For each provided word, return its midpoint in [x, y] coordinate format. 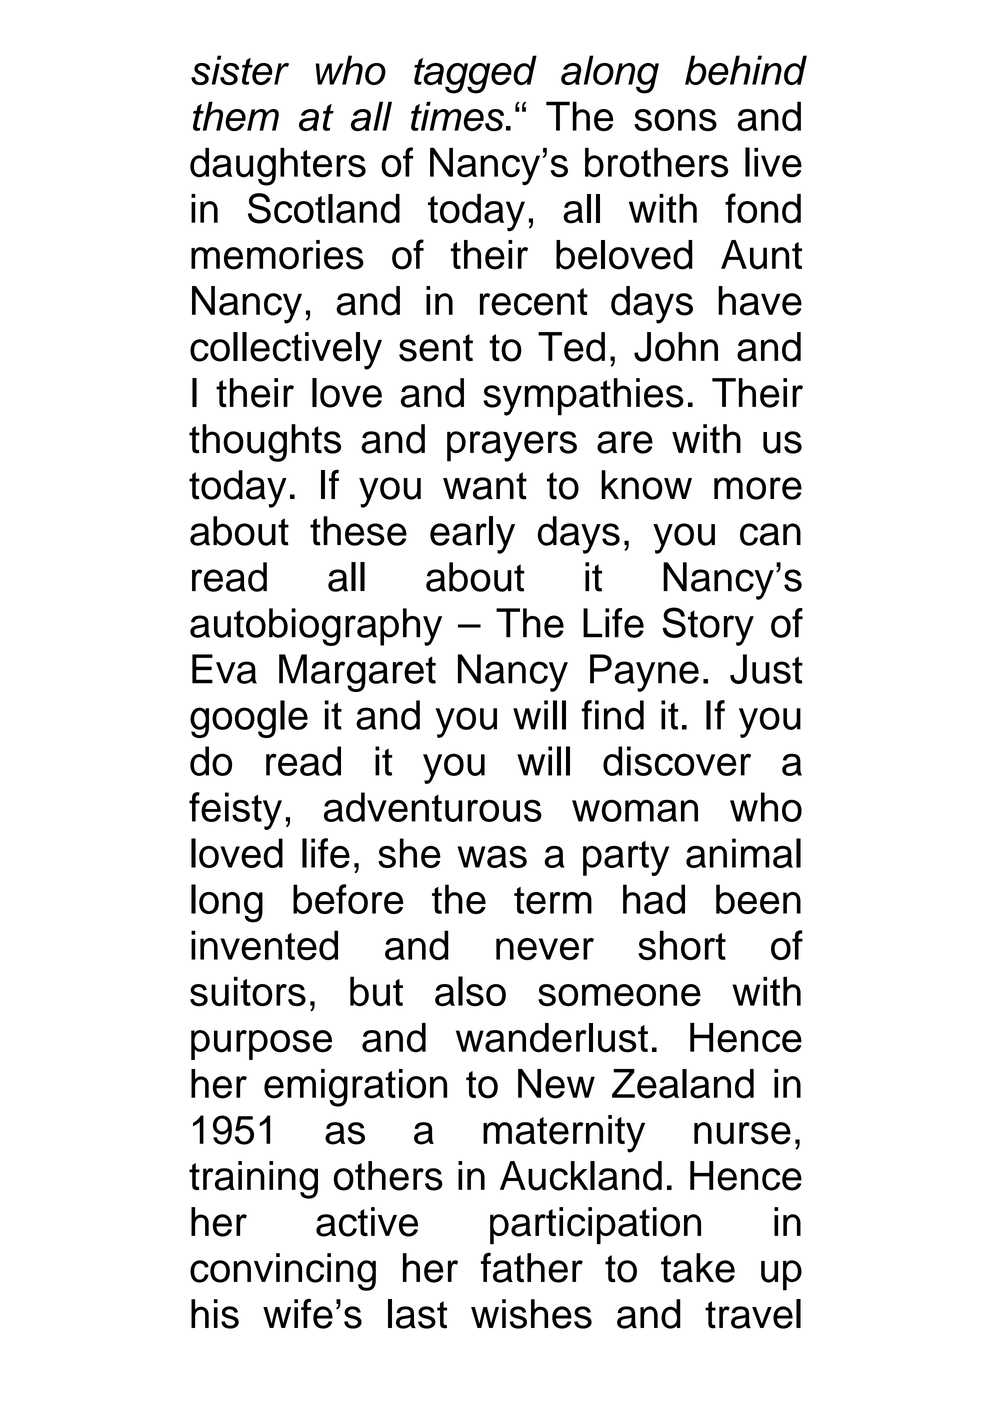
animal [743, 853]
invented [264, 945]
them [236, 116]
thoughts [265, 443]
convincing [283, 1272]
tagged [475, 74]
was [492, 857]
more [758, 488]
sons [675, 120]
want [485, 486]
